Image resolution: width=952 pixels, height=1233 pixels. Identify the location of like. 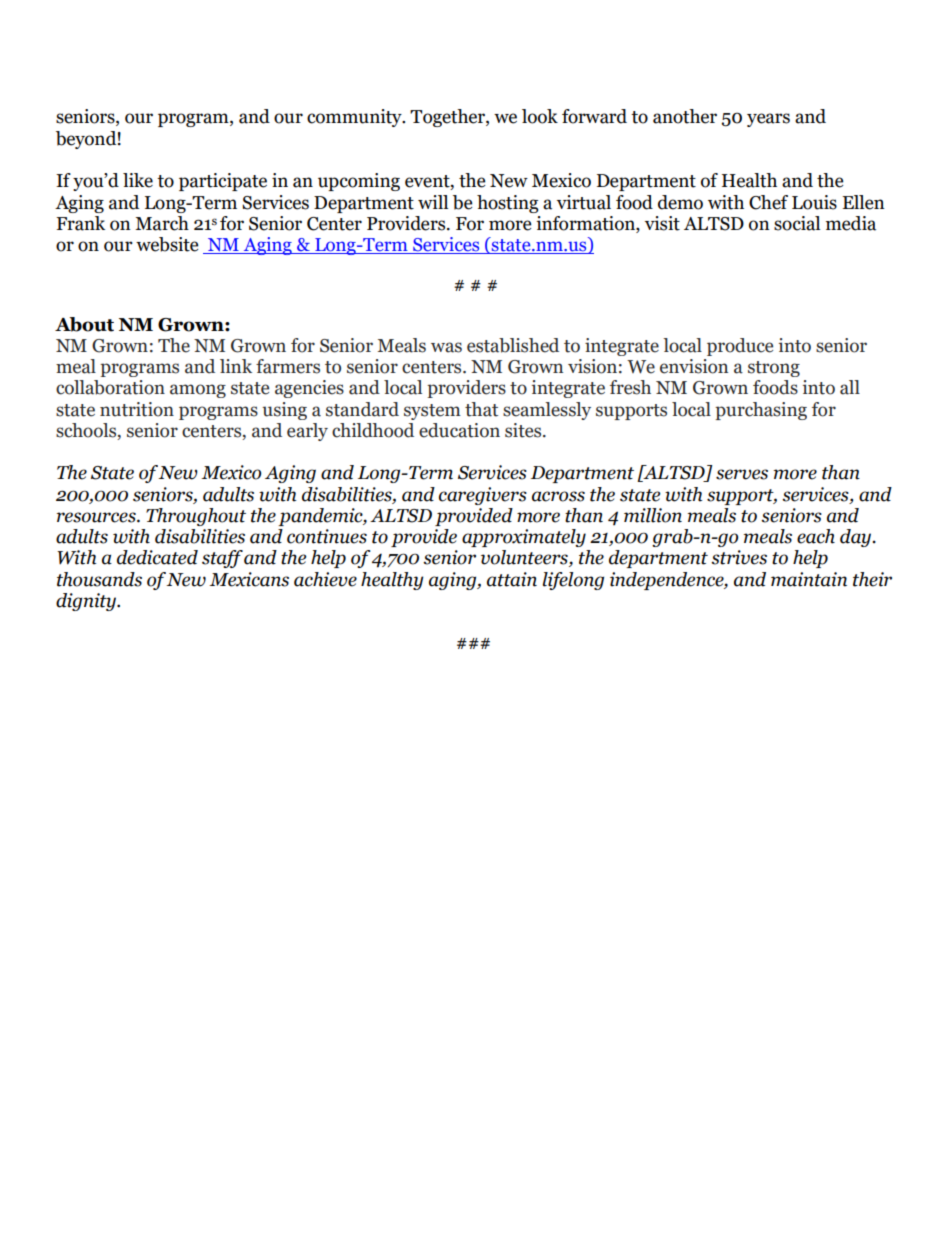
(138, 180).
